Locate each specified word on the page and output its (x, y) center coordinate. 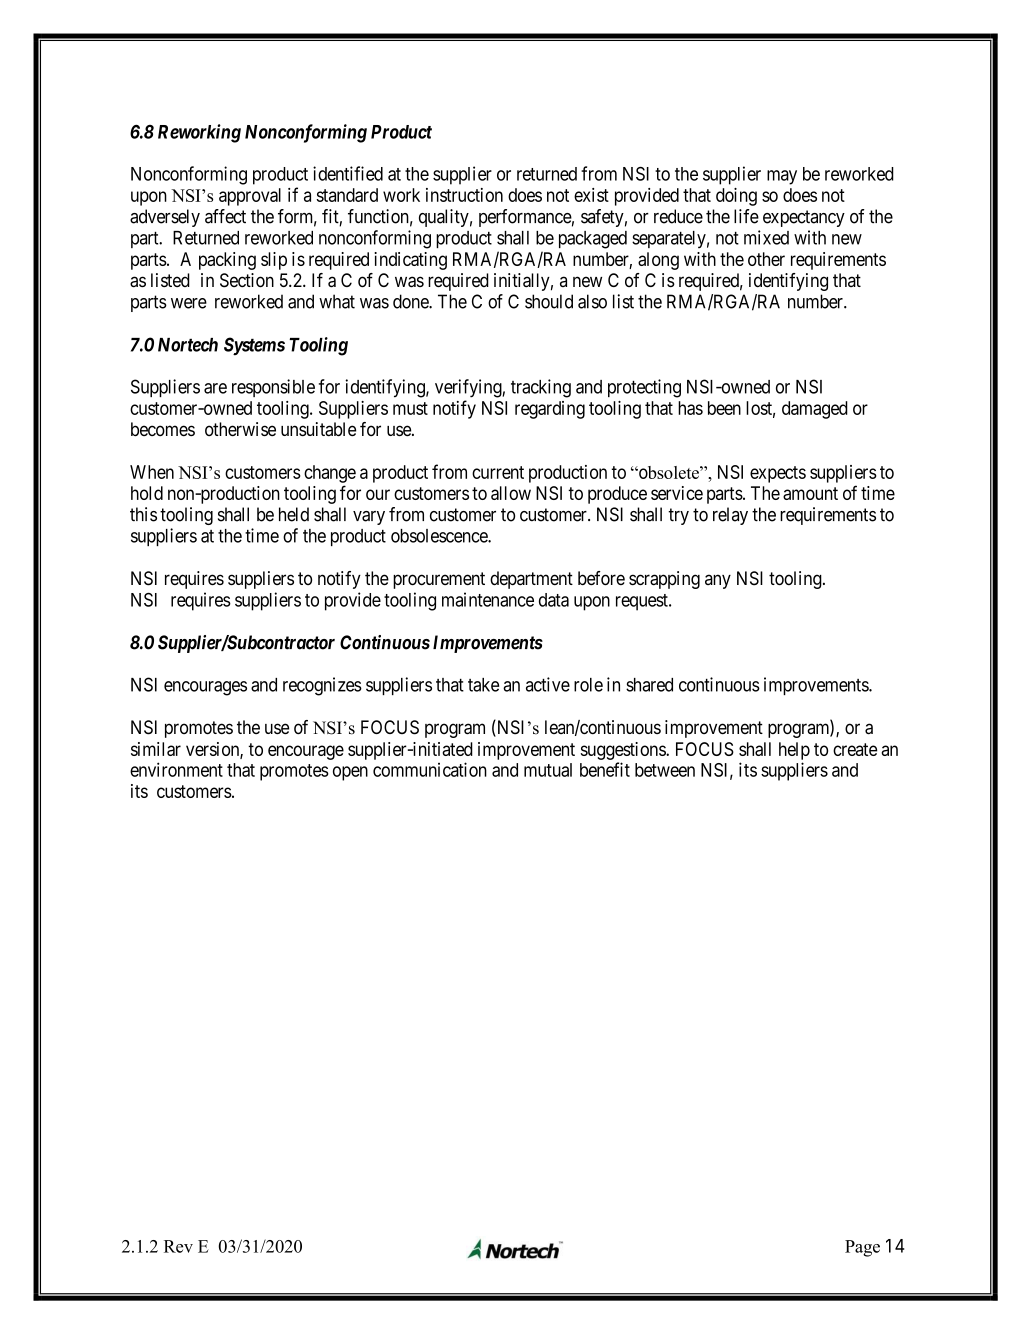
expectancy (804, 218)
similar (156, 749)
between (665, 770)
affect (225, 216)
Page (862, 1248)
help (794, 751)
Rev (178, 1246)
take (483, 685)
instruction (464, 195)
